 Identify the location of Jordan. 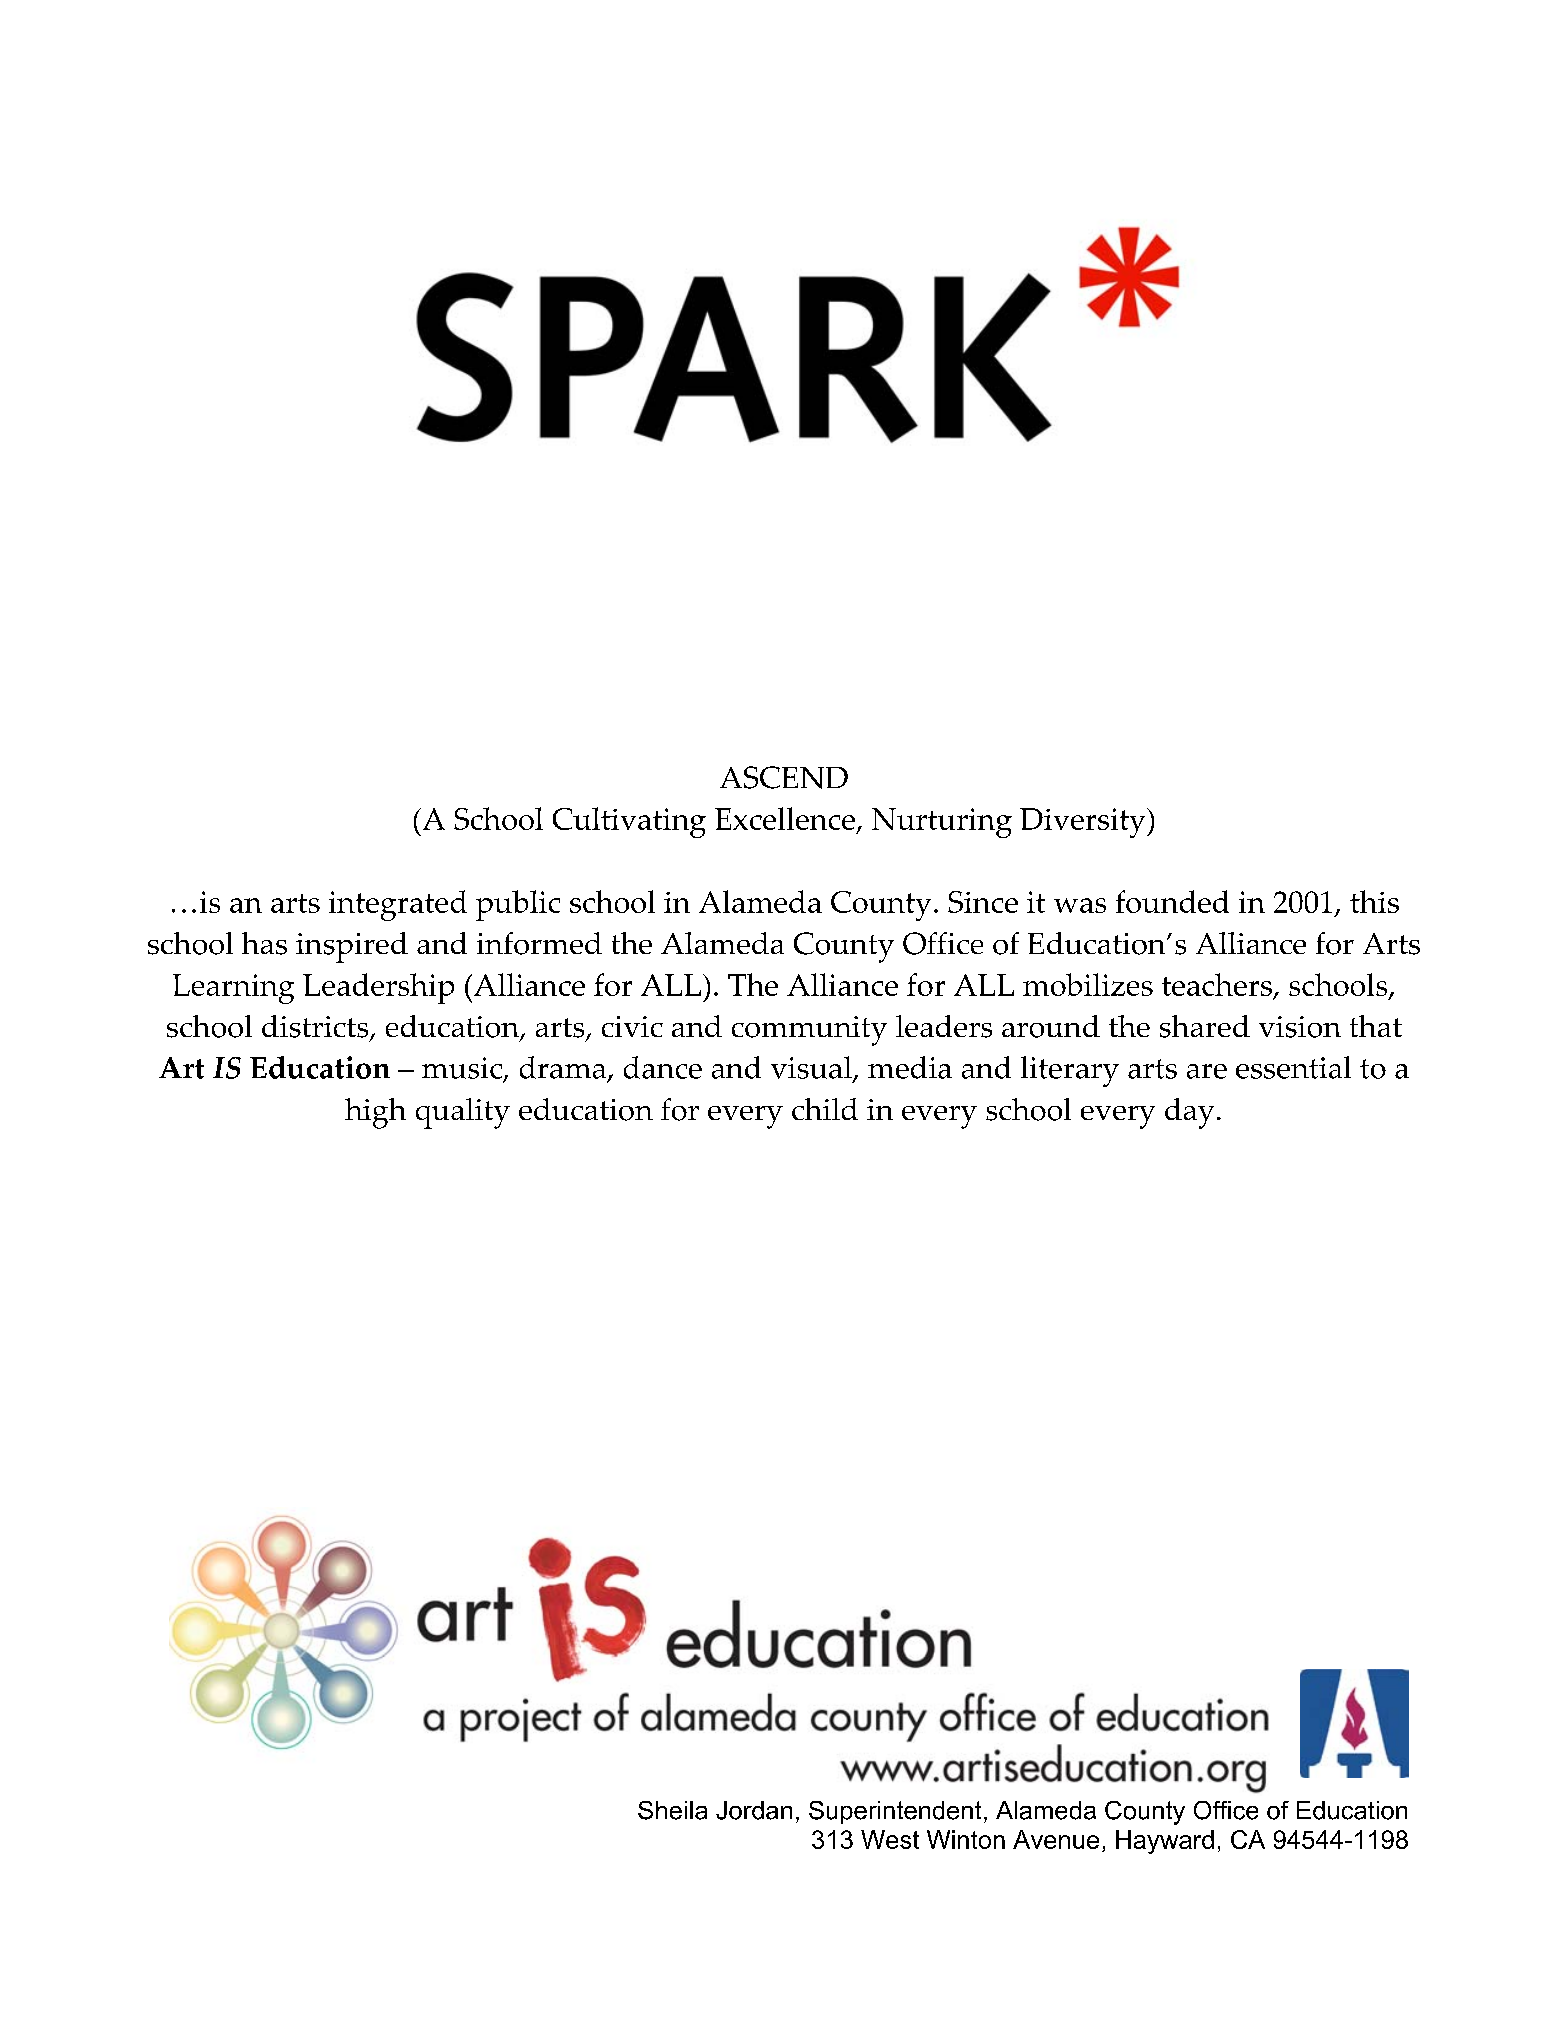
(754, 1810).
